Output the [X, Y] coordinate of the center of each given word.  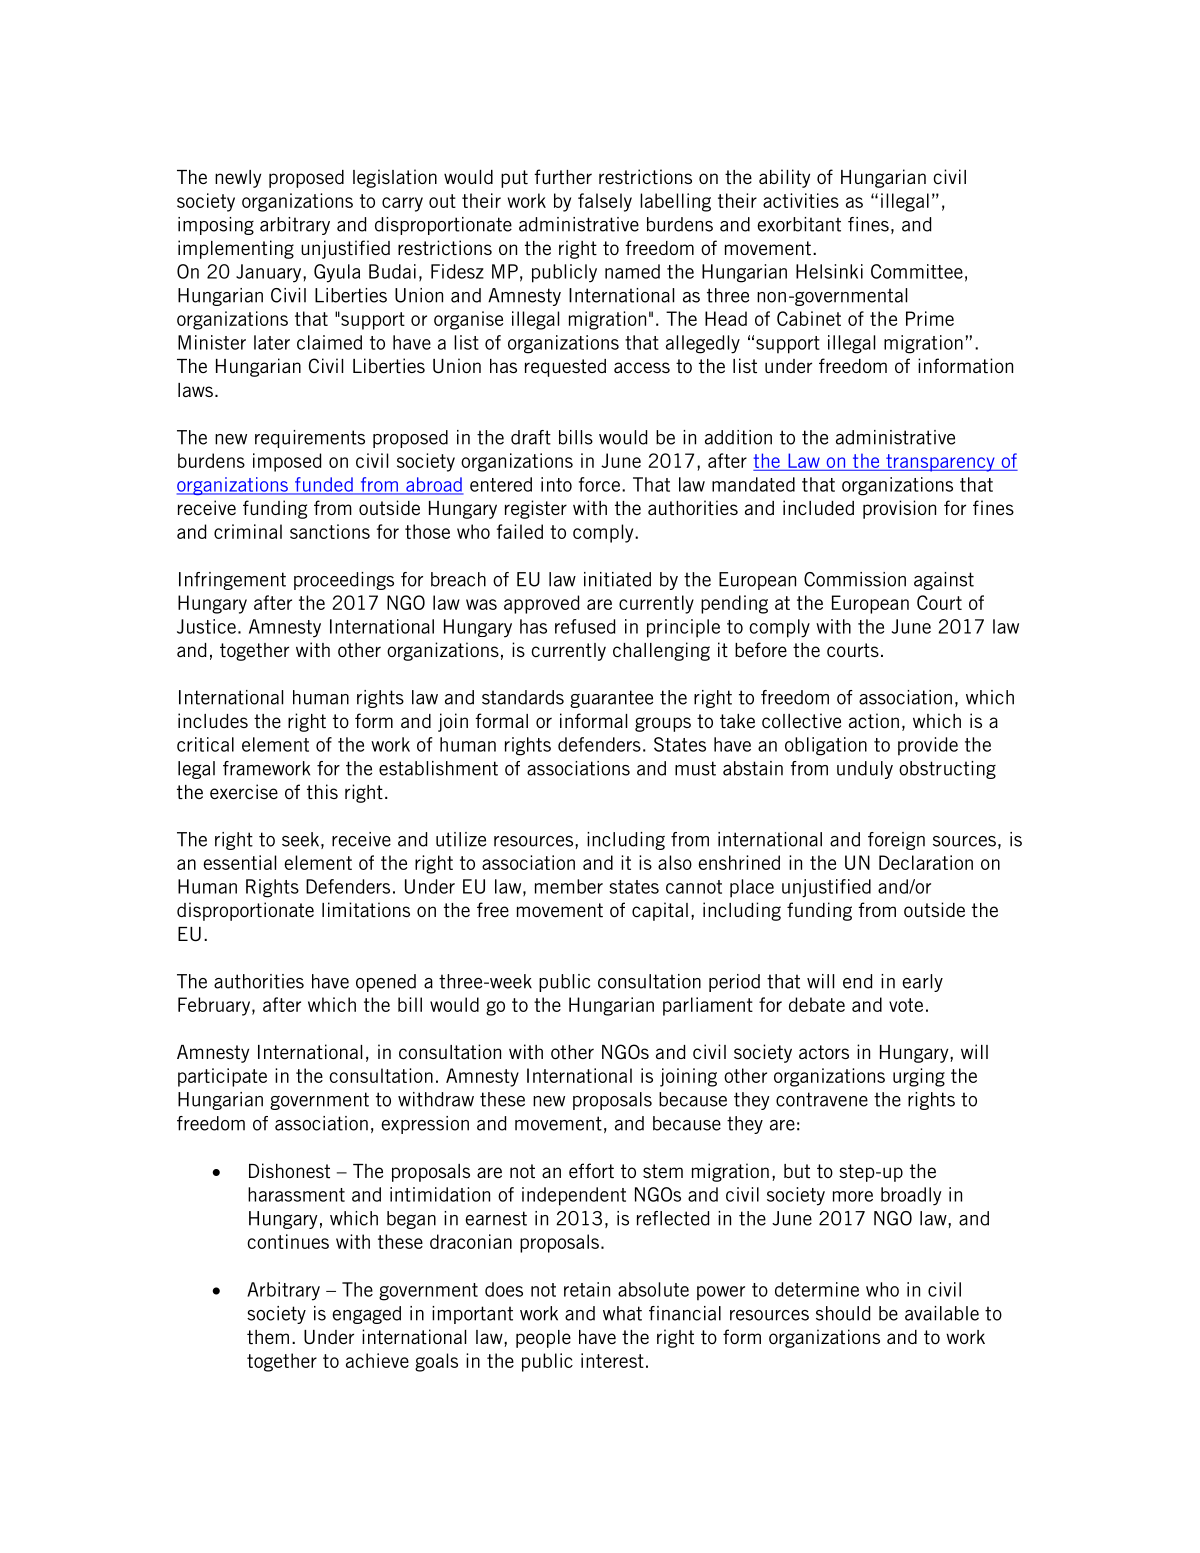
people [543, 1339]
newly [238, 179]
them [268, 1337]
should [843, 1313]
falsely [605, 202]
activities [801, 200]
